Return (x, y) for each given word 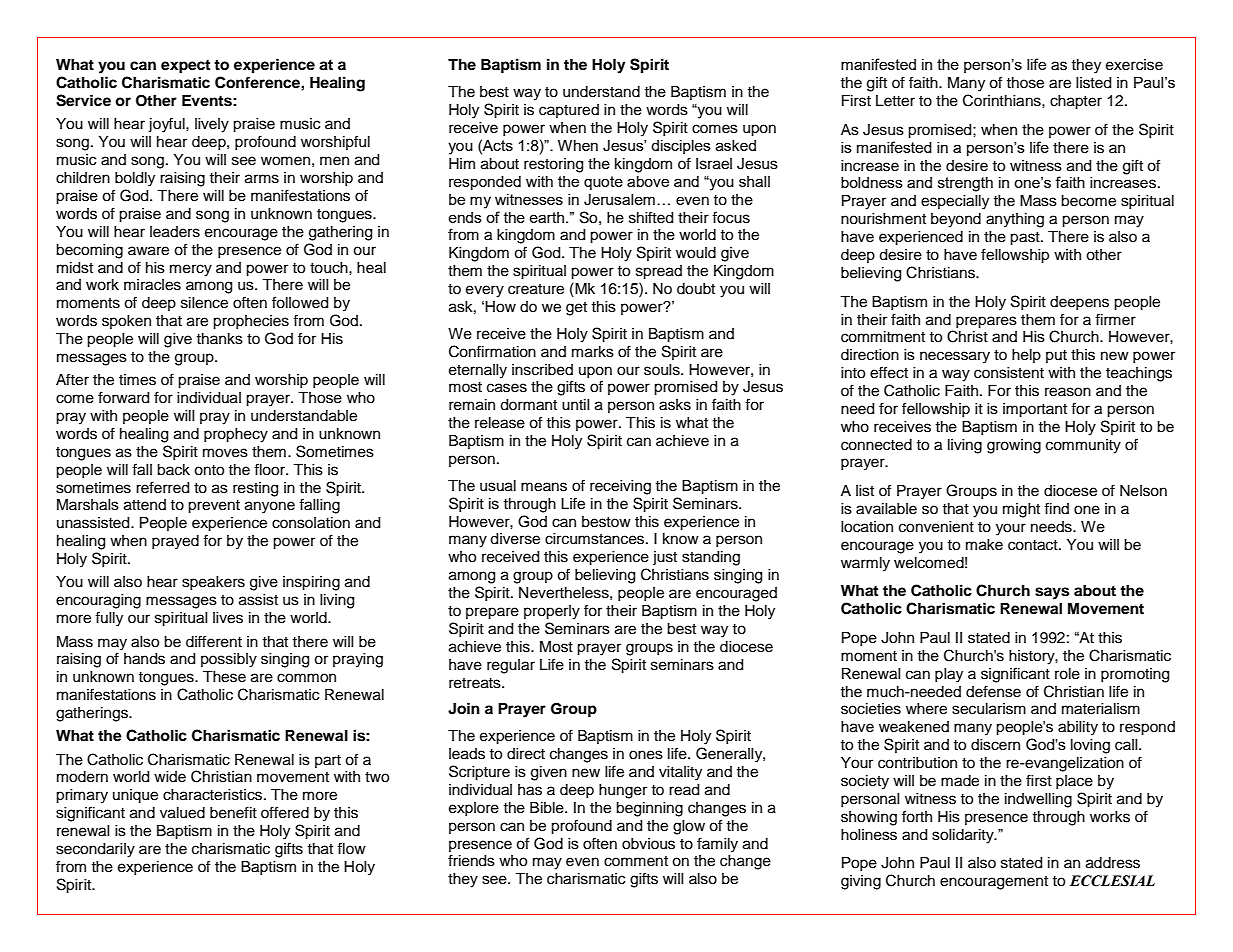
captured (569, 111)
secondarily (95, 850)
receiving (620, 487)
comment (636, 861)
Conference (258, 82)
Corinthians (1003, 100)
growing (1014, 446)
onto (209, 470)
